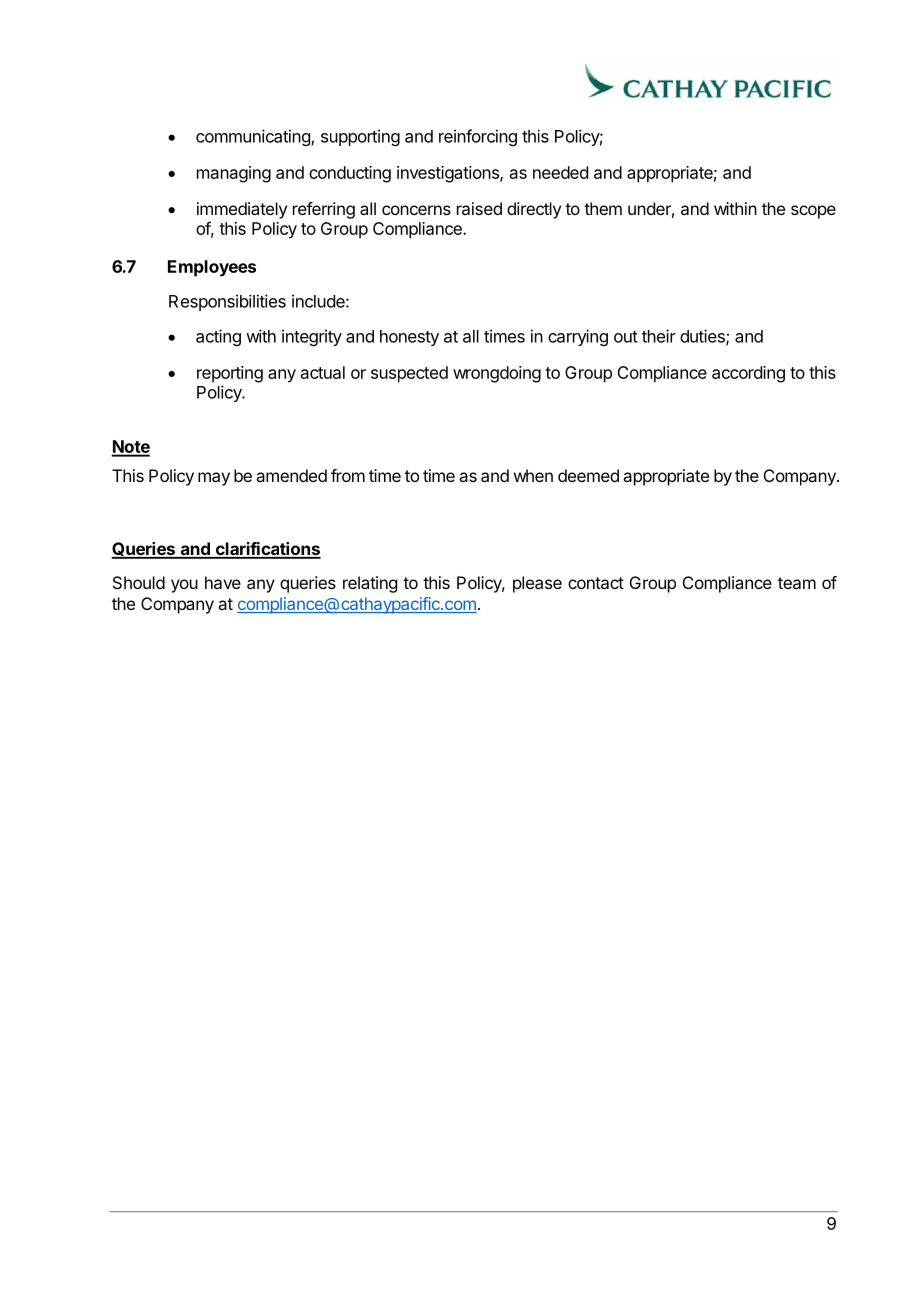 The width and height of the document is (924, 1308). What do you see at coordinates (560, 172) in the document?
I see `needed` at bounding box center [560, 172].
